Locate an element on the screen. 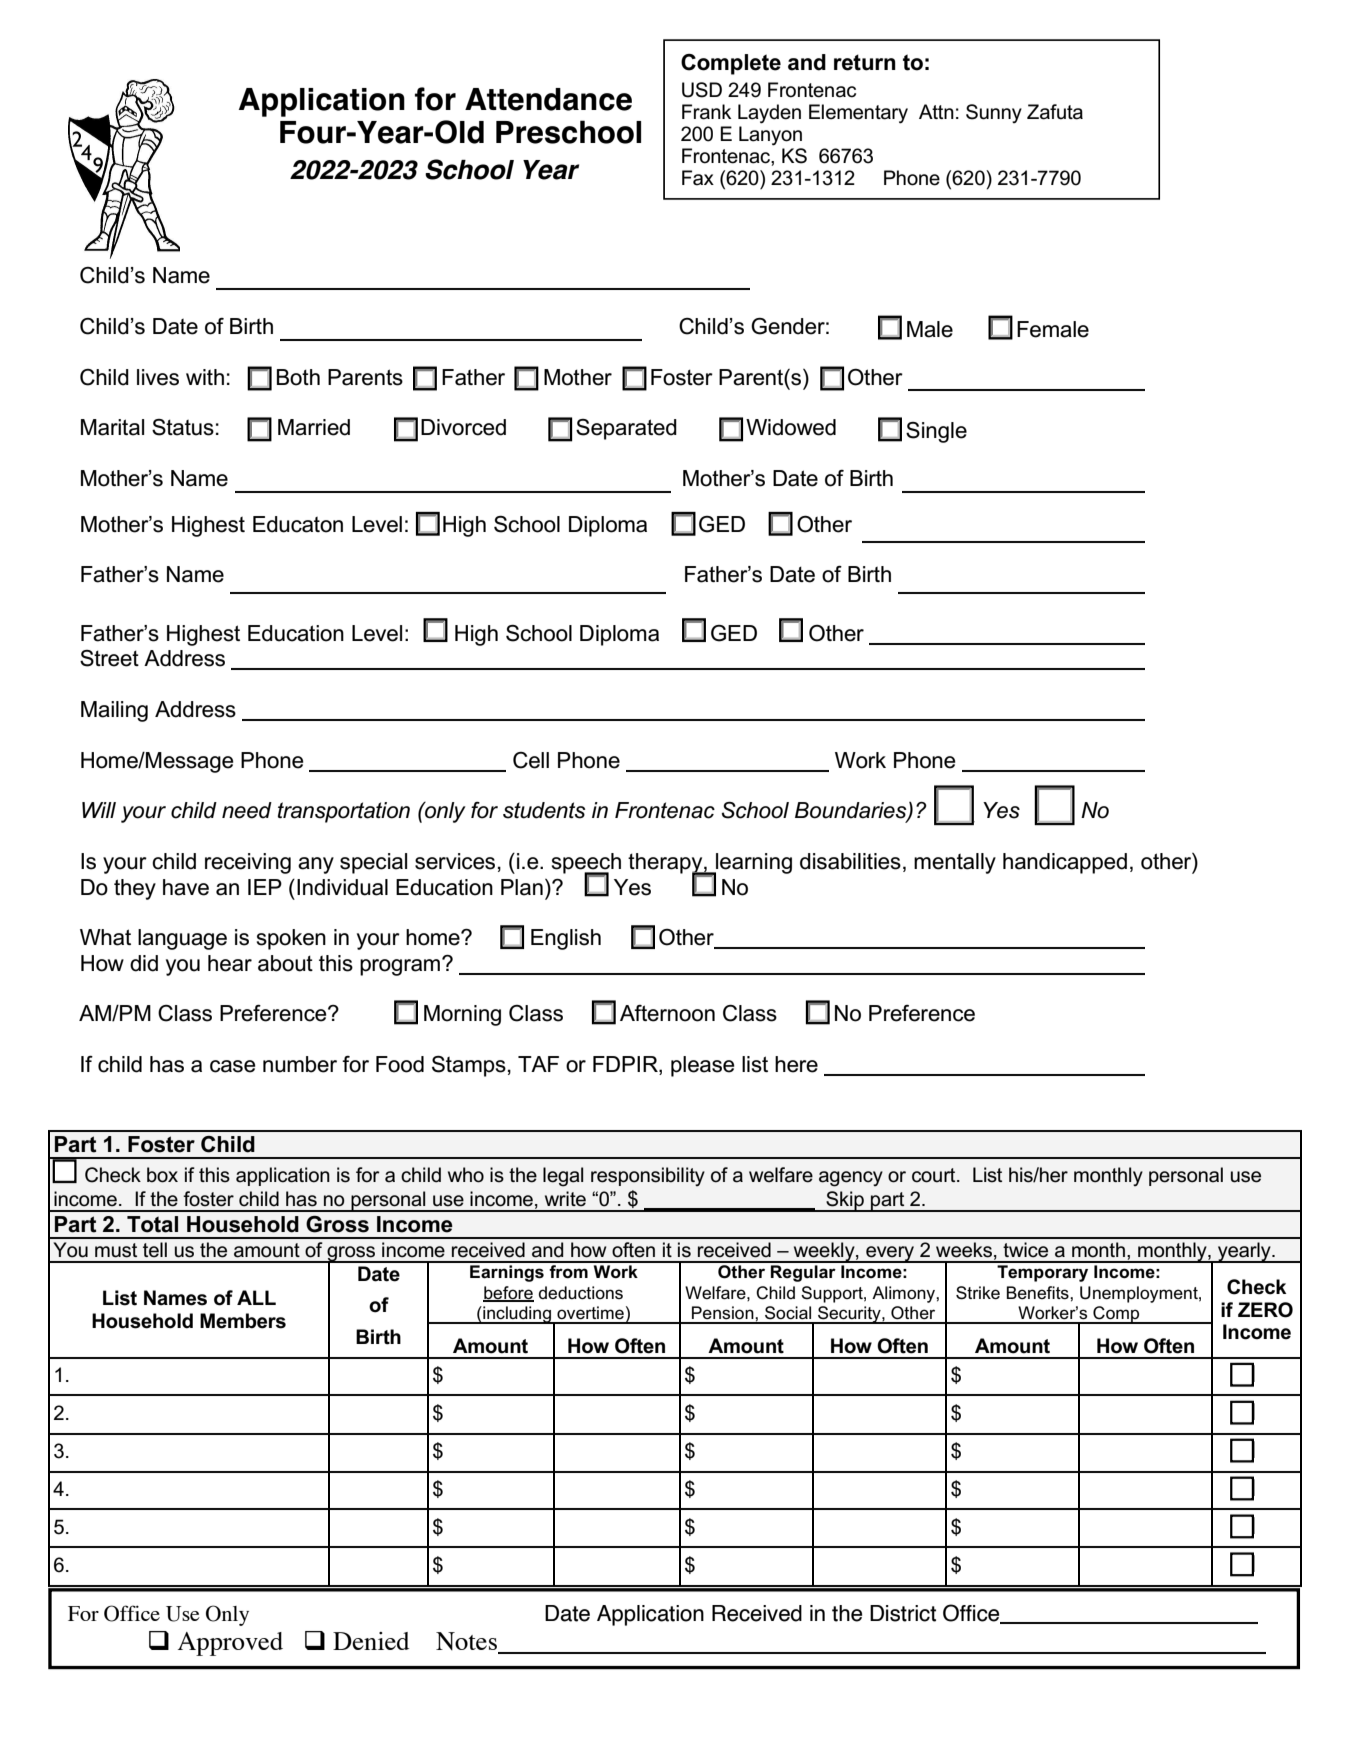  Approved is located at coordinates (230, 1644).
